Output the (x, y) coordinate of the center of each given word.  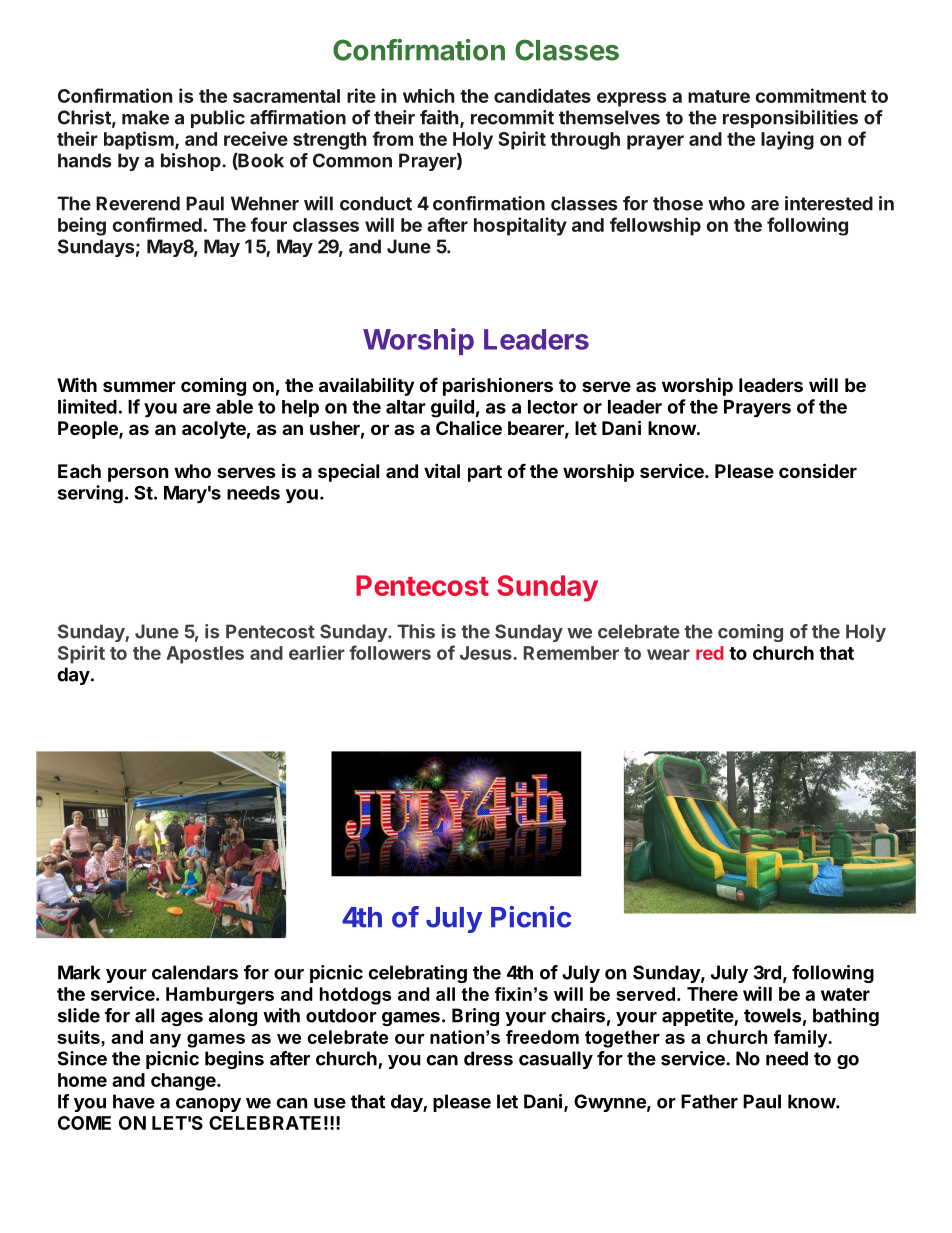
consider (818, 470)
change (184, 1082)
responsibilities (790, 119)
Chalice (469, 427)
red (710, 653)
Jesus (487, 653)
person (138, 474)
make (145, 117)
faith (440, 118)
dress (488, 1058)
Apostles (205, 655)
